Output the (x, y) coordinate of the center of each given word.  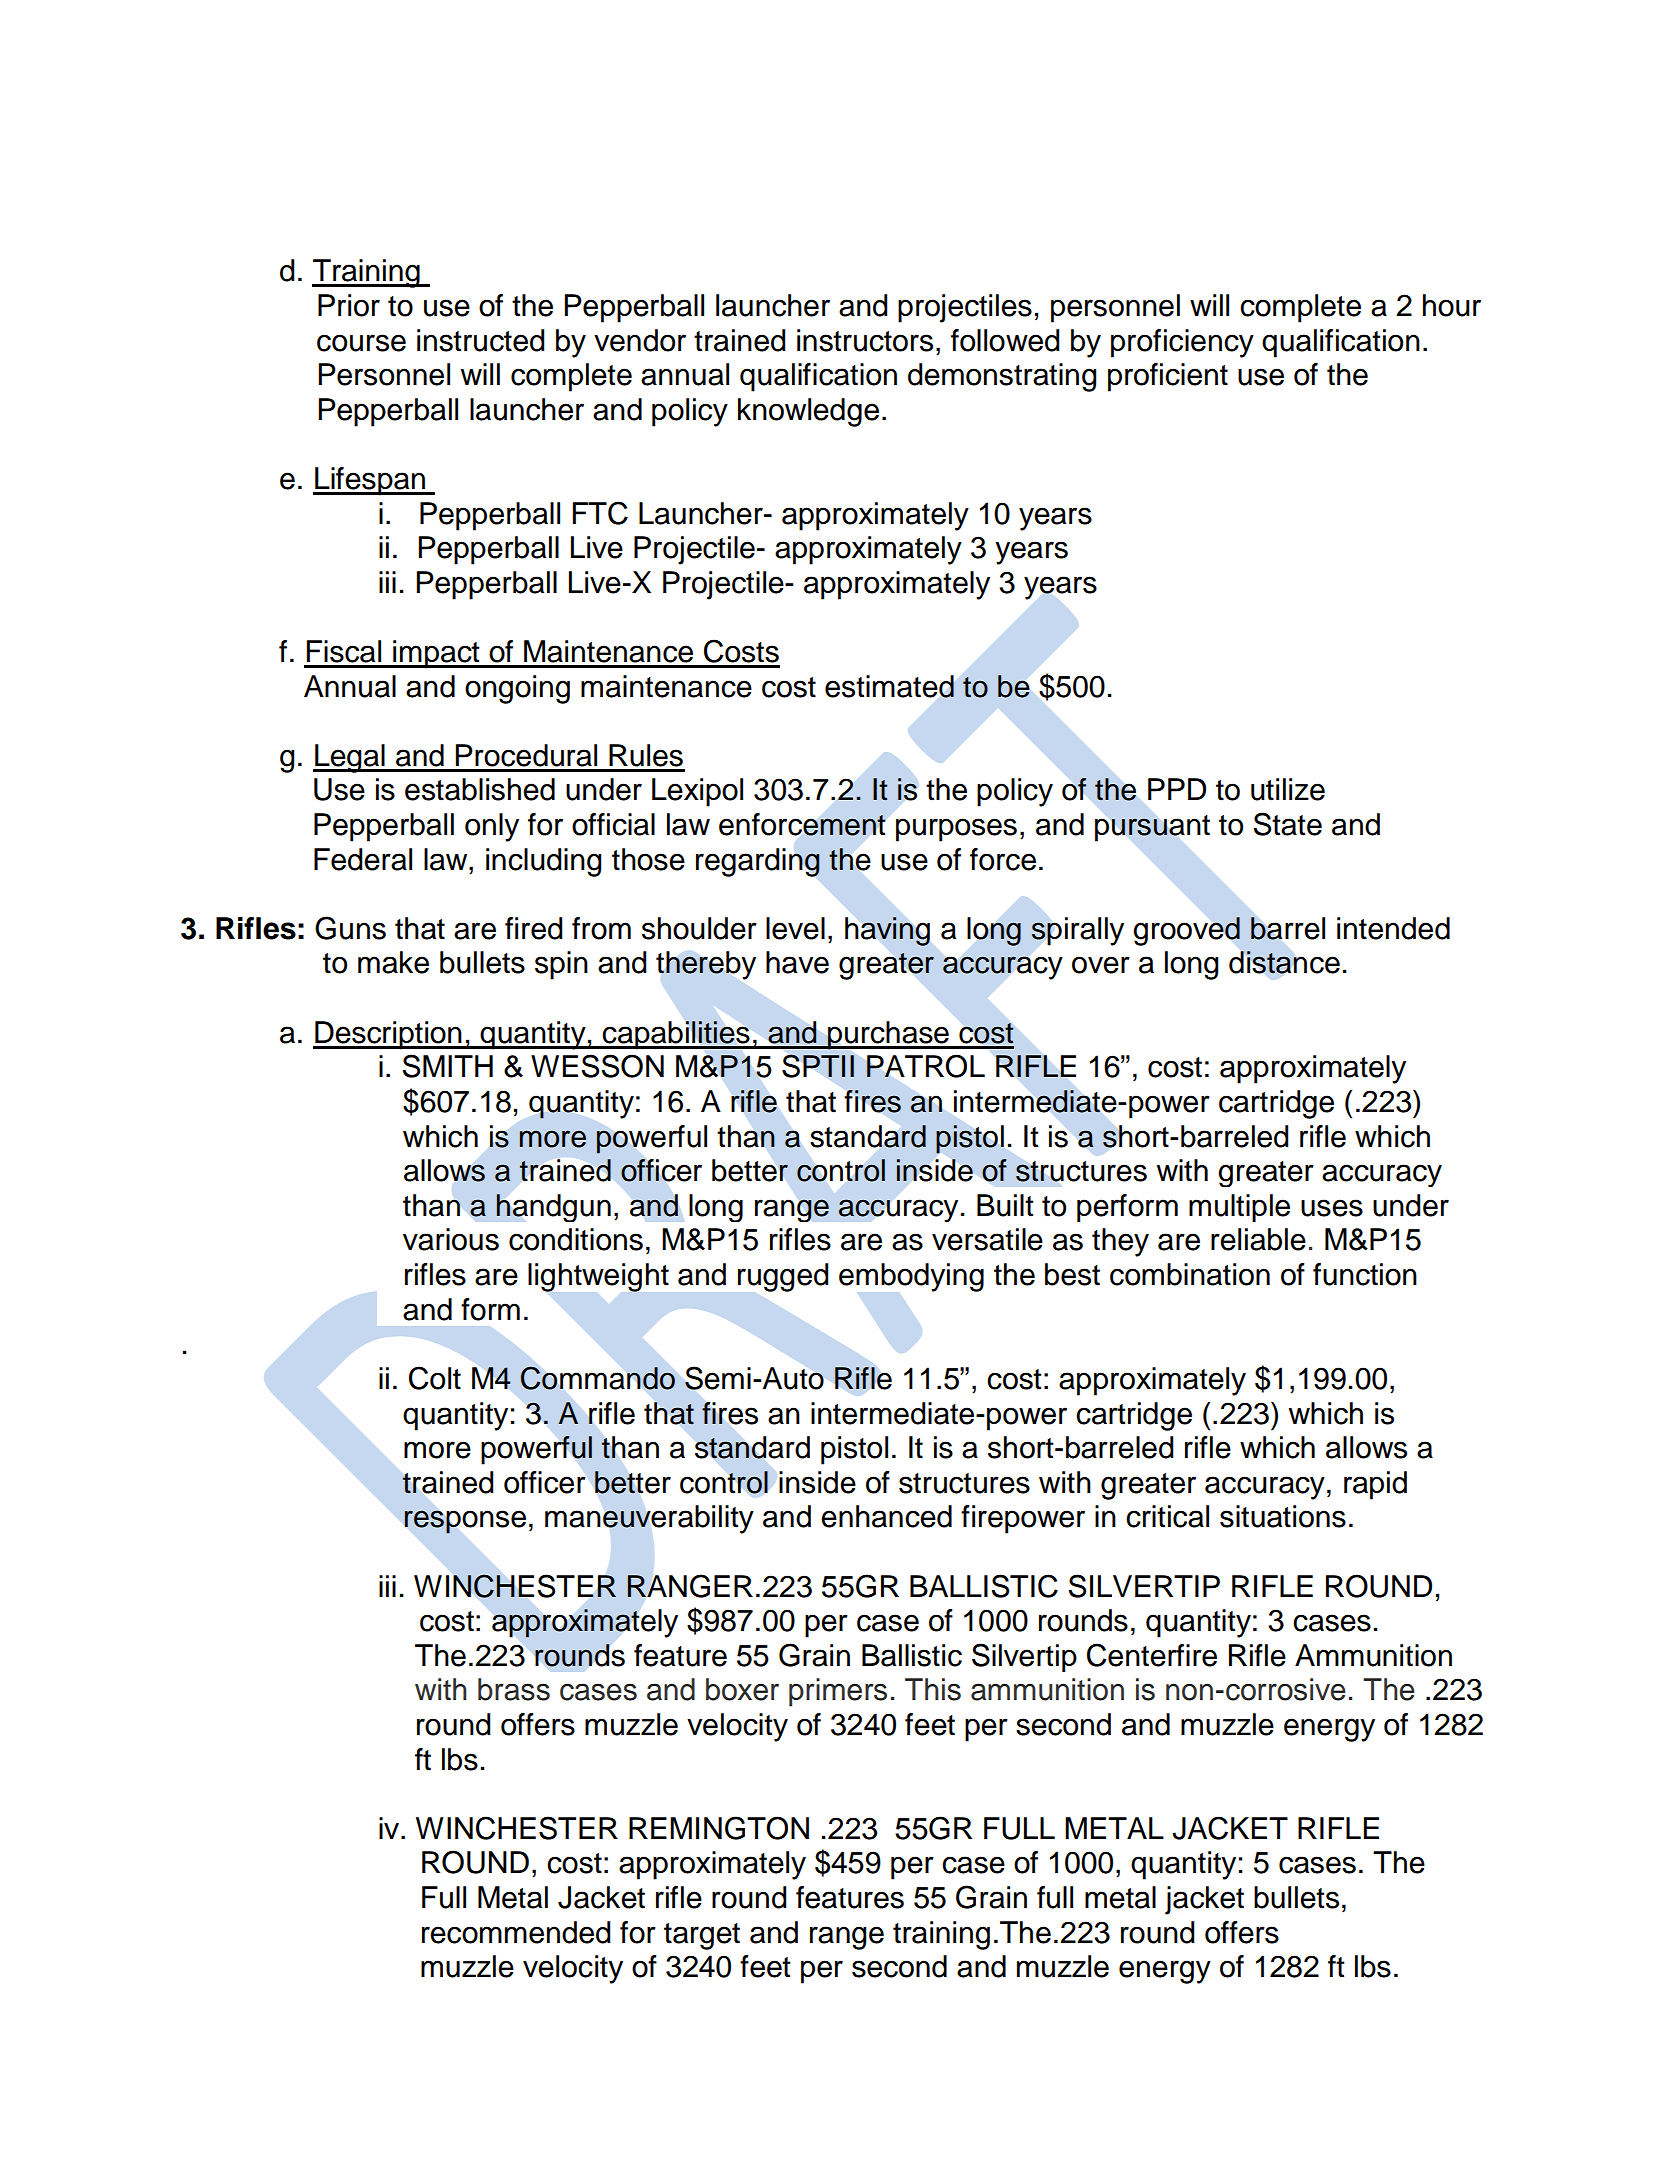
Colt (435, 1378)
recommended (516, 1932)
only (492, 827)
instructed (481, 340)
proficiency (1182, 343)
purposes (956, 830)
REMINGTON (719, 1828)
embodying (911, 1277)
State (1287, 824)
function (1365, 1274)
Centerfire (1152, 1655)
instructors (865, 340)
